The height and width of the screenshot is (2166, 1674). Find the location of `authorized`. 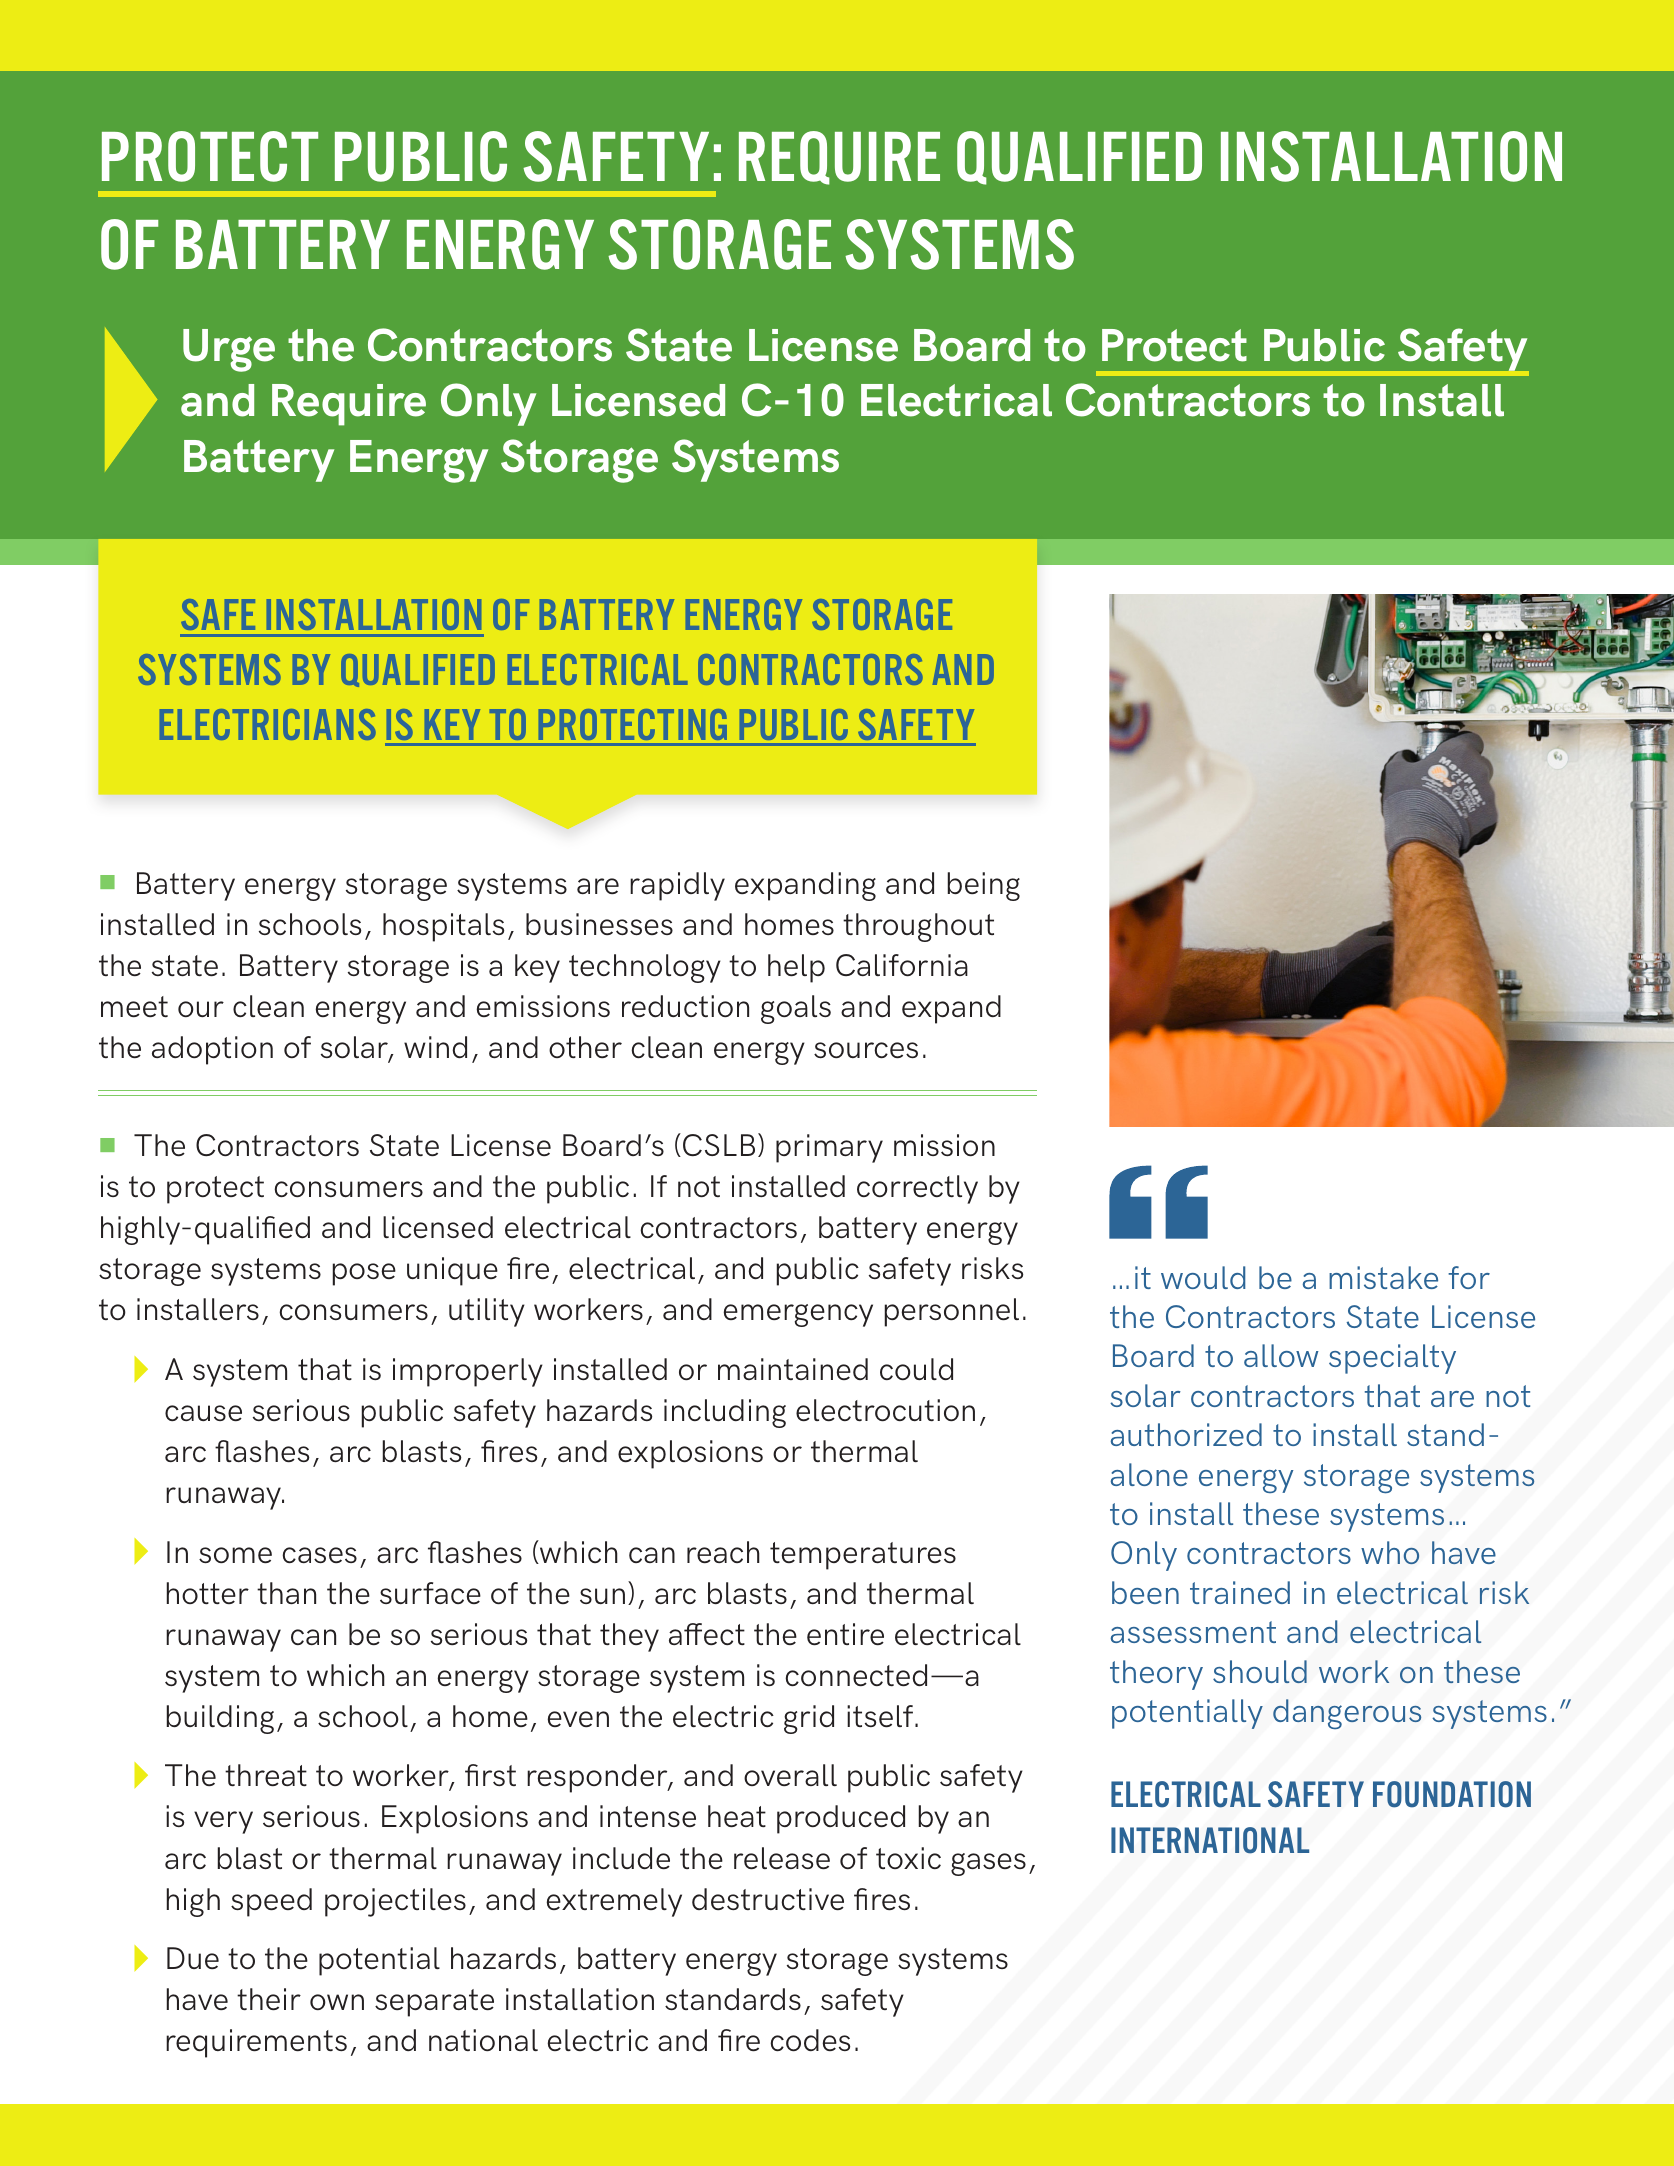

authorized is located at coordinates (1186, 1434).
